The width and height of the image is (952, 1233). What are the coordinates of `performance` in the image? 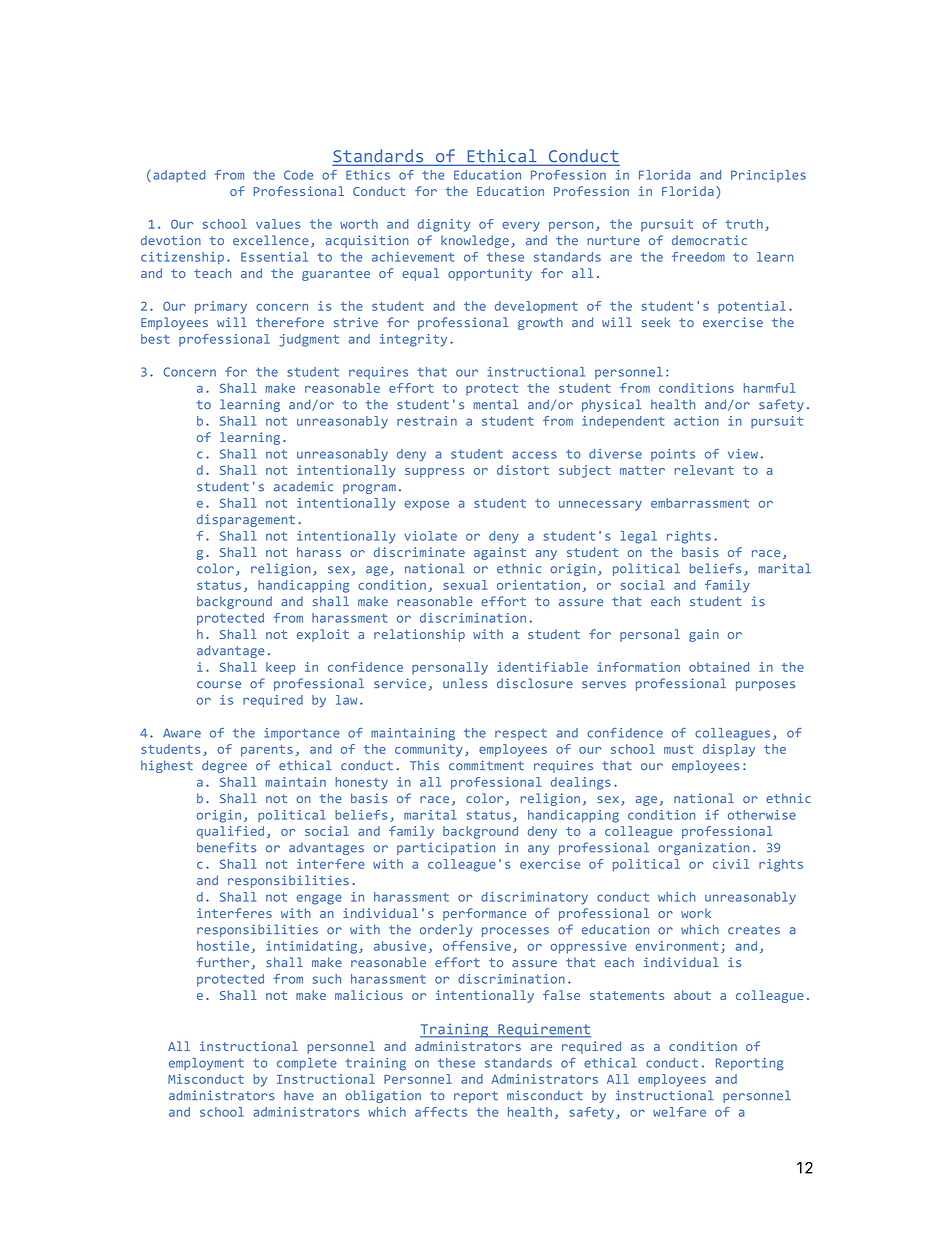 It's located at (484, 914).
